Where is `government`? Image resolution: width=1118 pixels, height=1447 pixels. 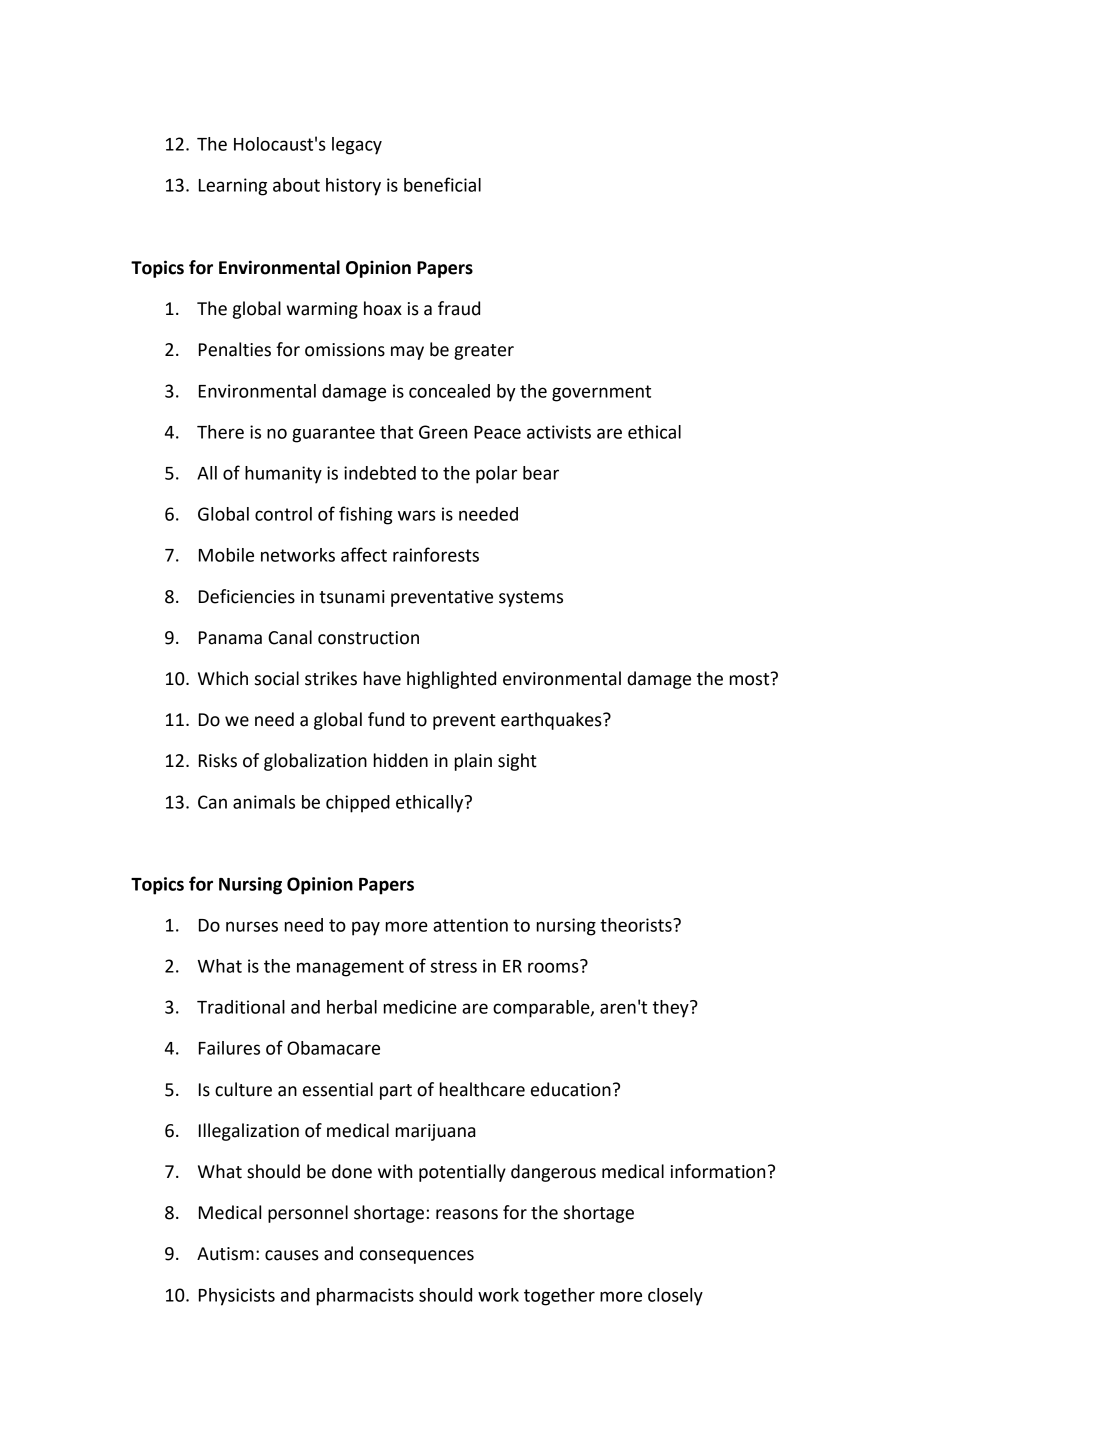
government is located at coordinates (601, 393).
